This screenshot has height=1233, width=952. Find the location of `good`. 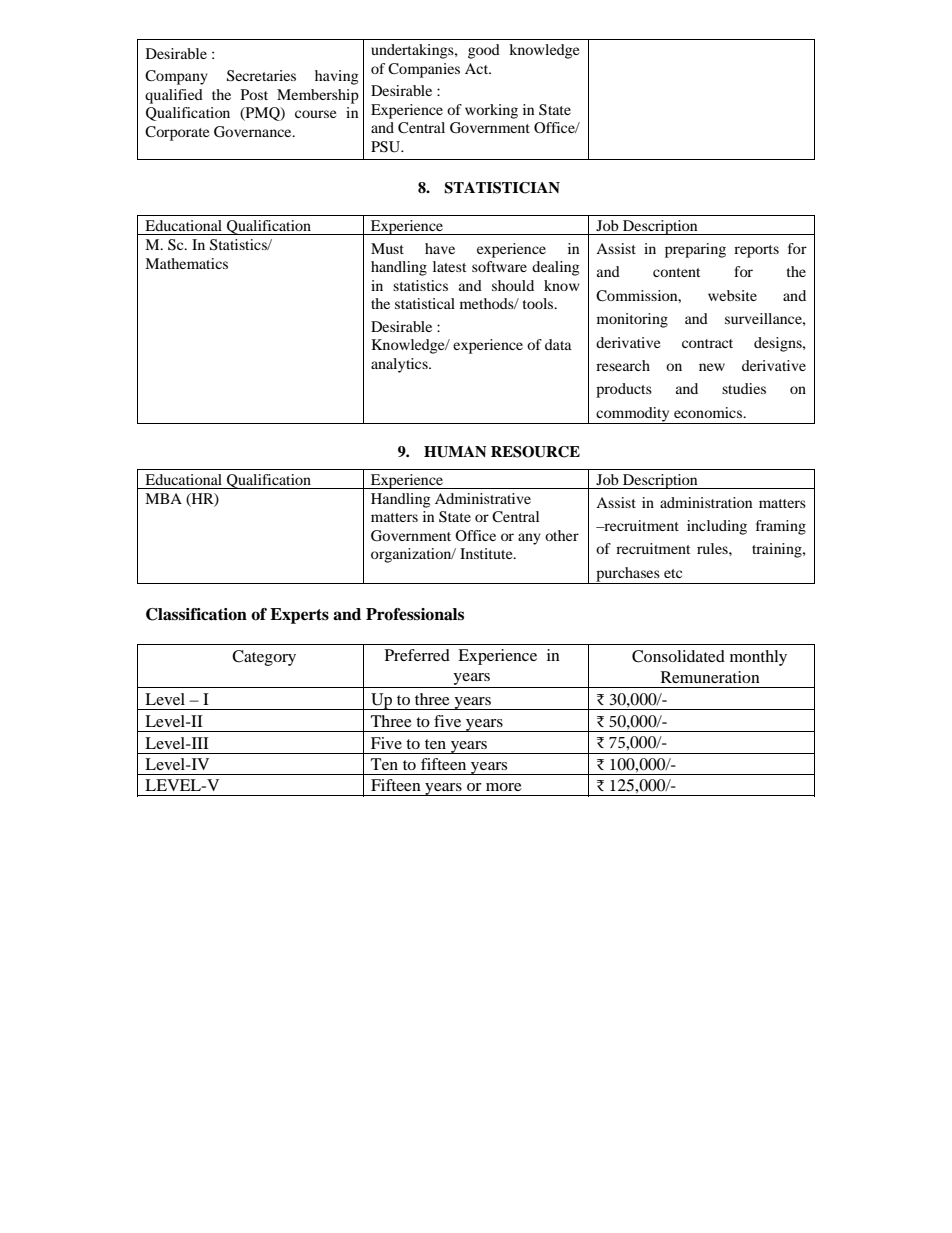

good is located at coordinates (484, 51).
